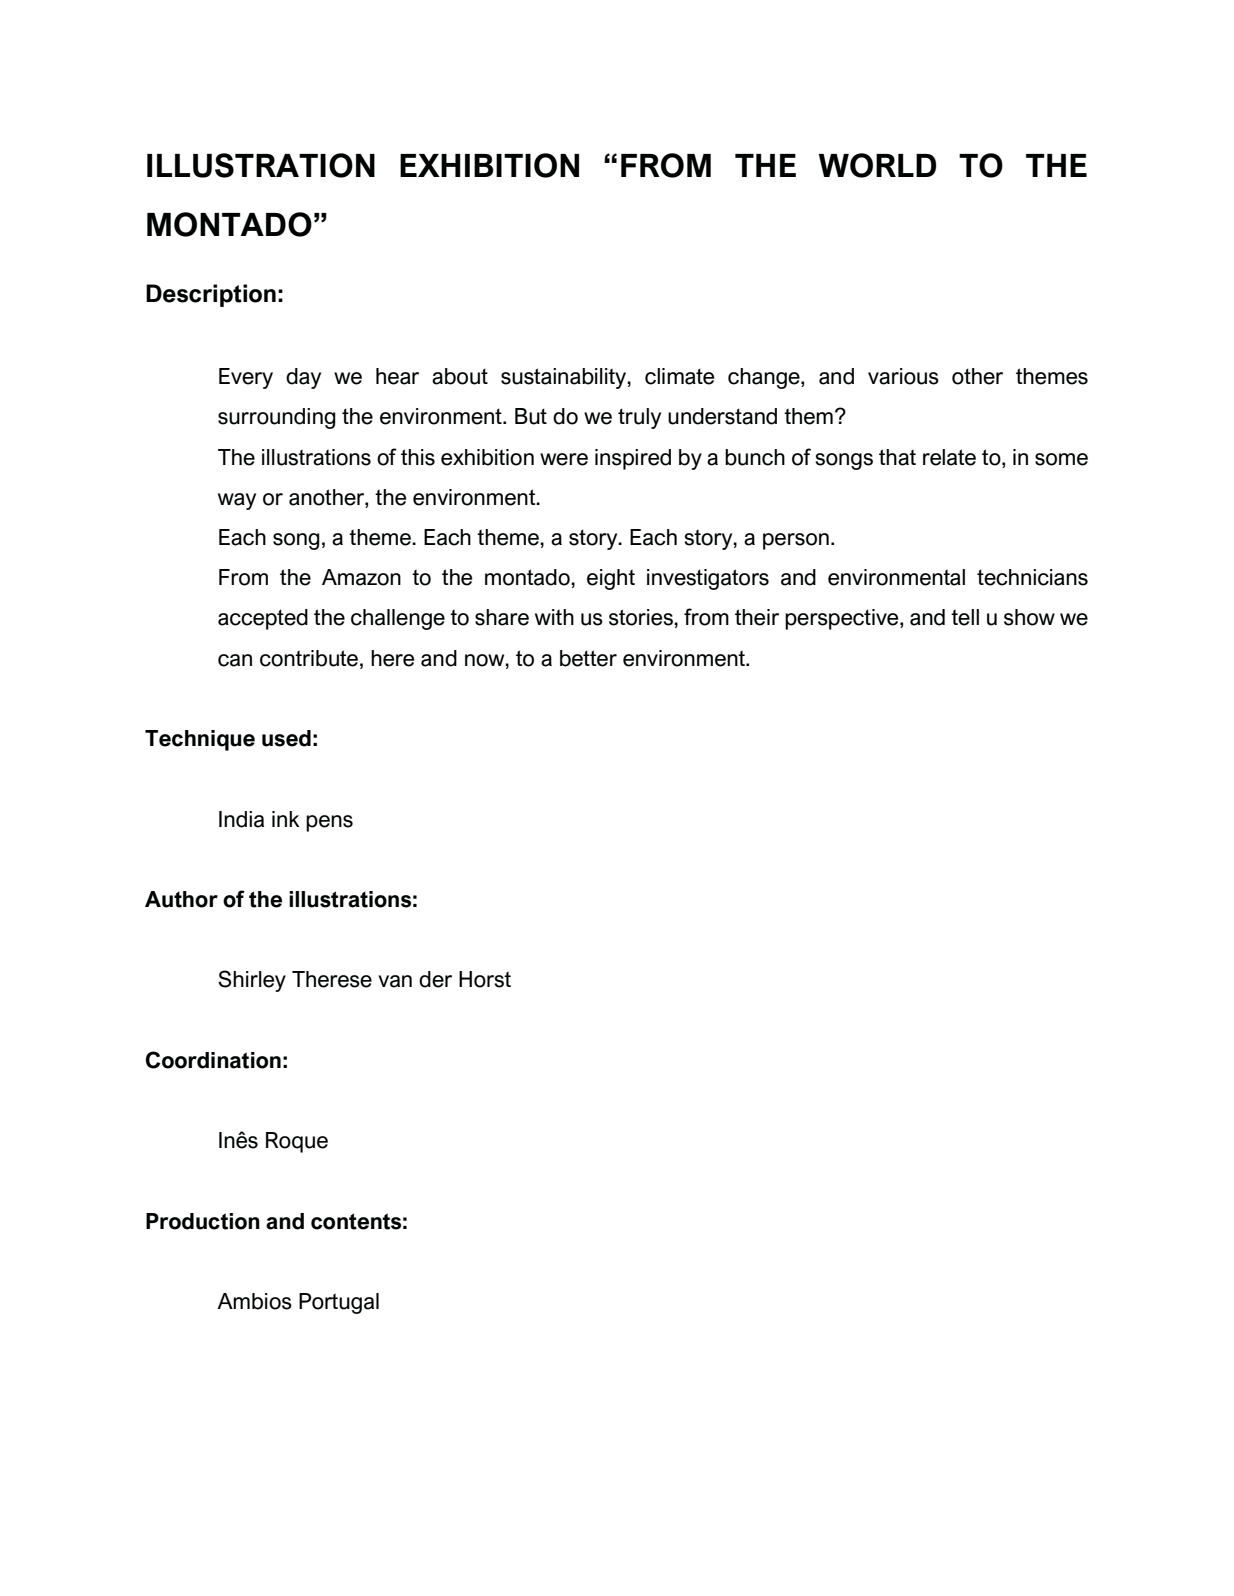  I want to click on Roque, so click(297, 1142).
